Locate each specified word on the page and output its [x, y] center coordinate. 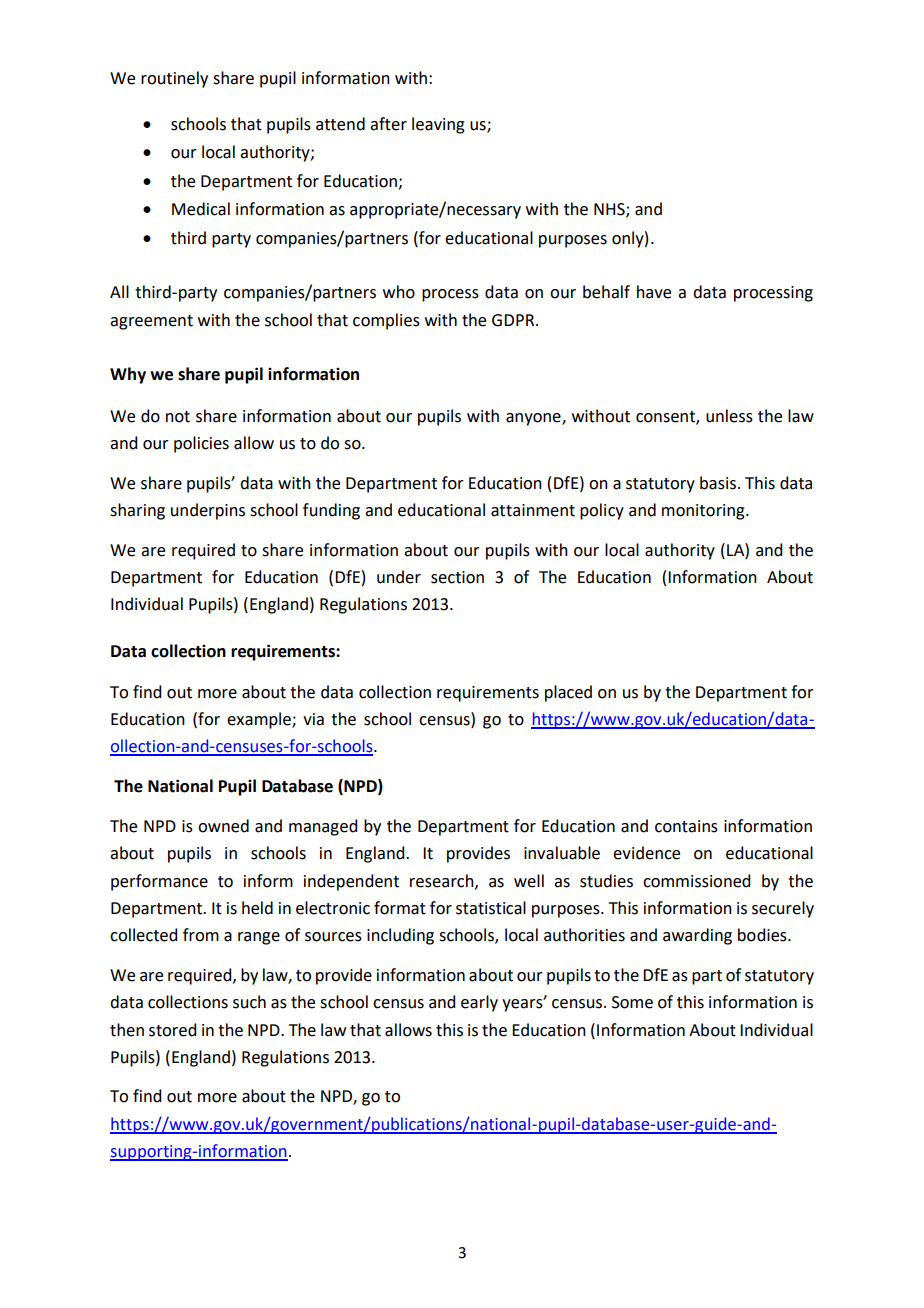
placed [568, 693]
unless [729, 416]
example [260, 720]
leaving [438, 125]
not [178, 417]
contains [686, 826]
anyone [534, 419]
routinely [174, 79]
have [654, 292]
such [249, 1002]
